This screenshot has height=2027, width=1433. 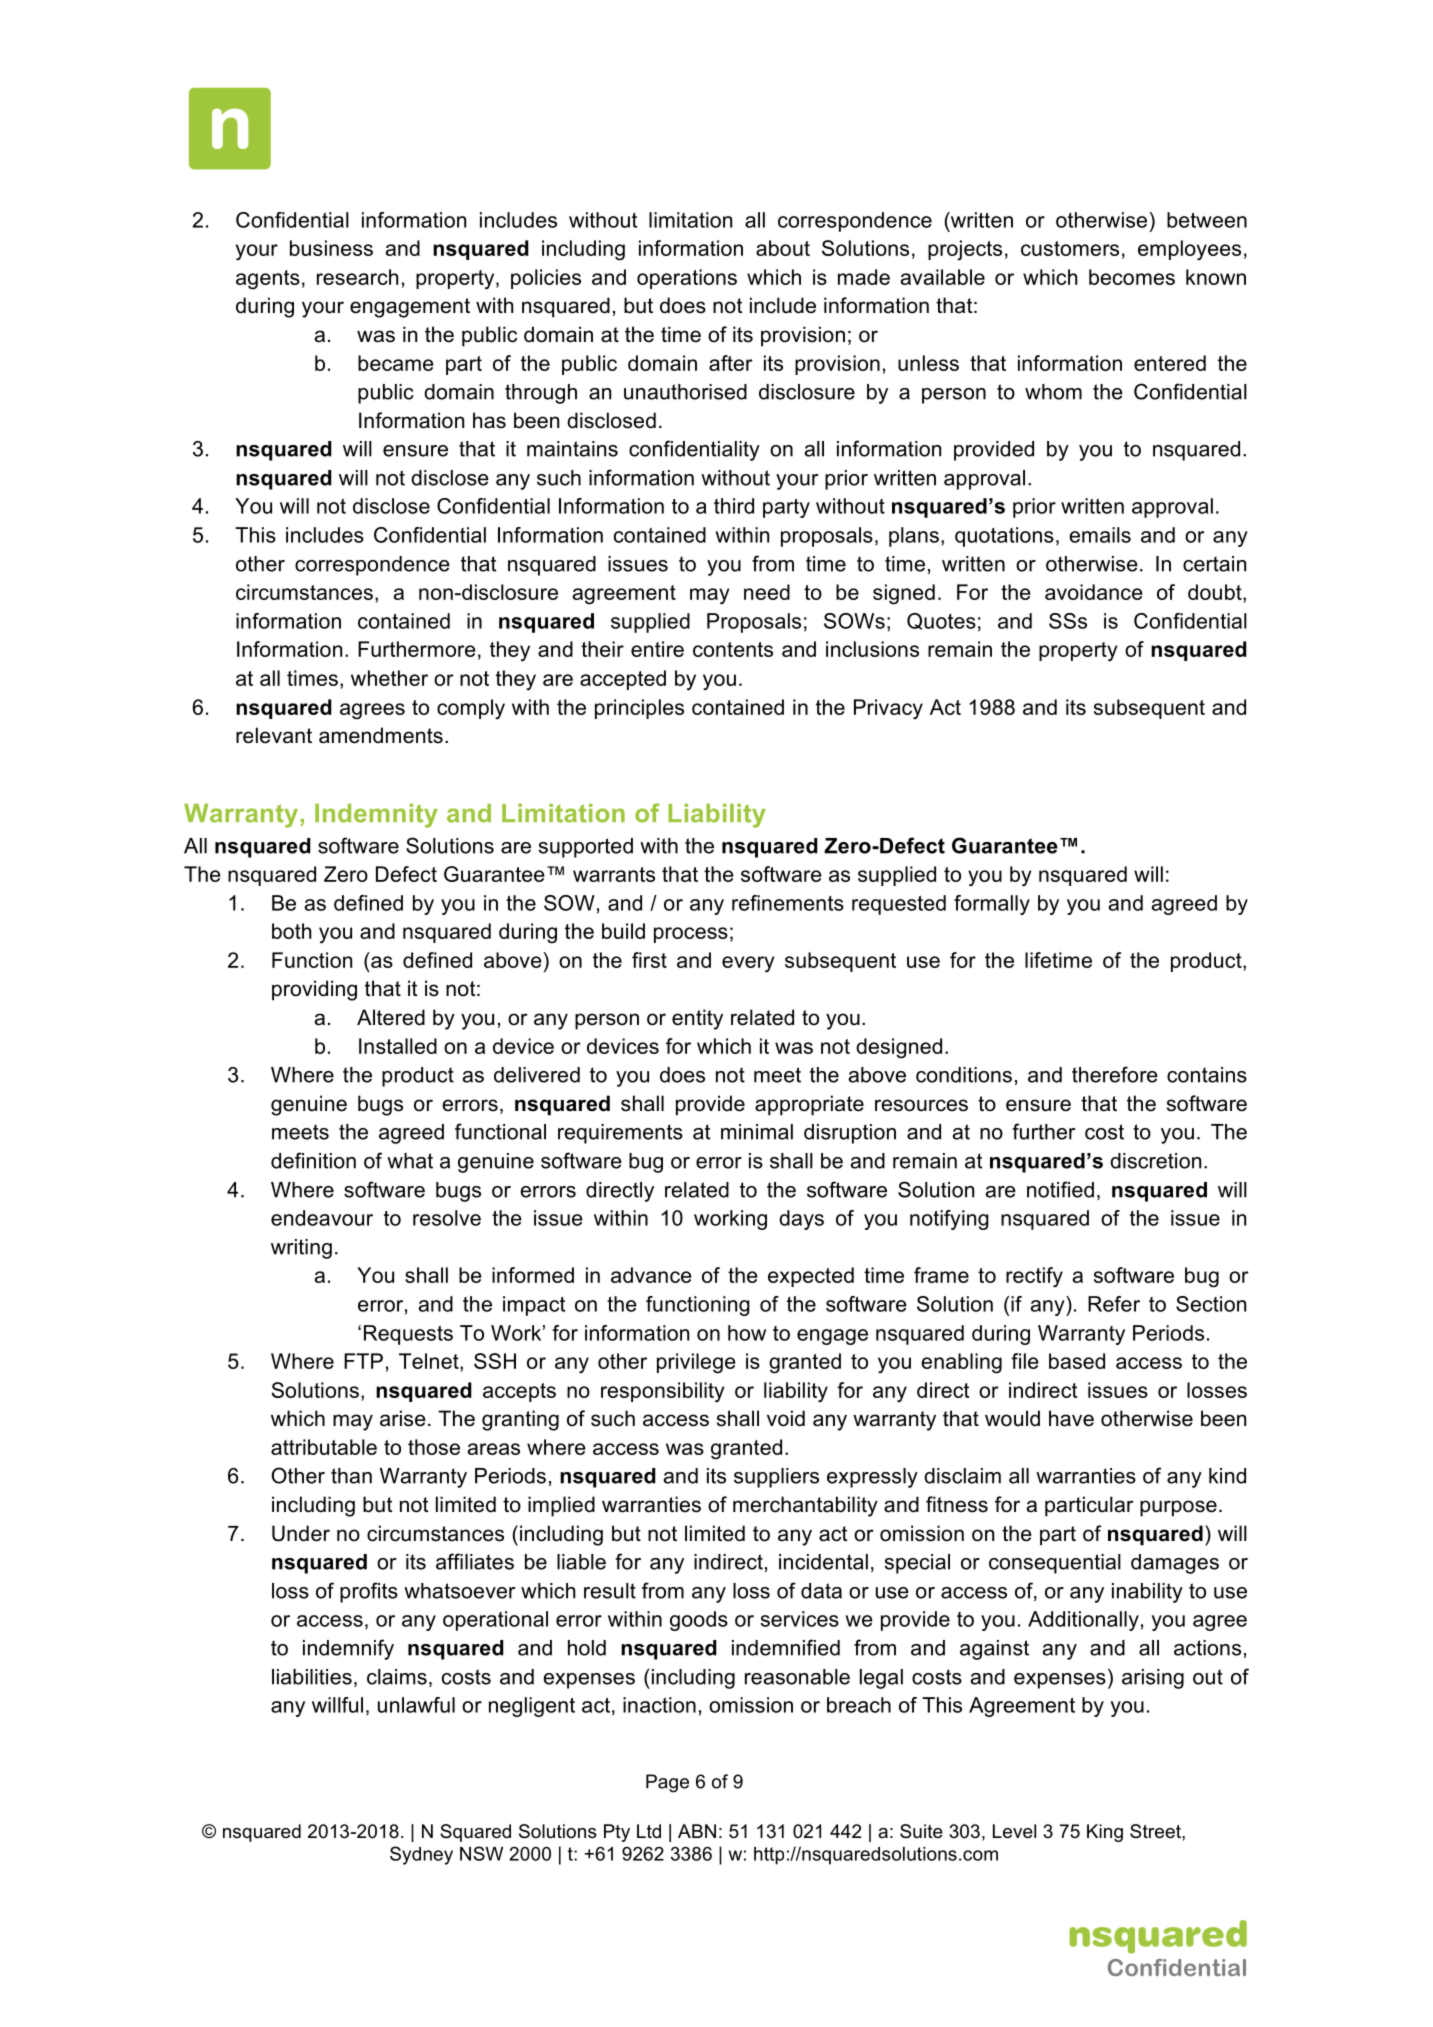 I want to click on principles, so click(x=639, y=709).
